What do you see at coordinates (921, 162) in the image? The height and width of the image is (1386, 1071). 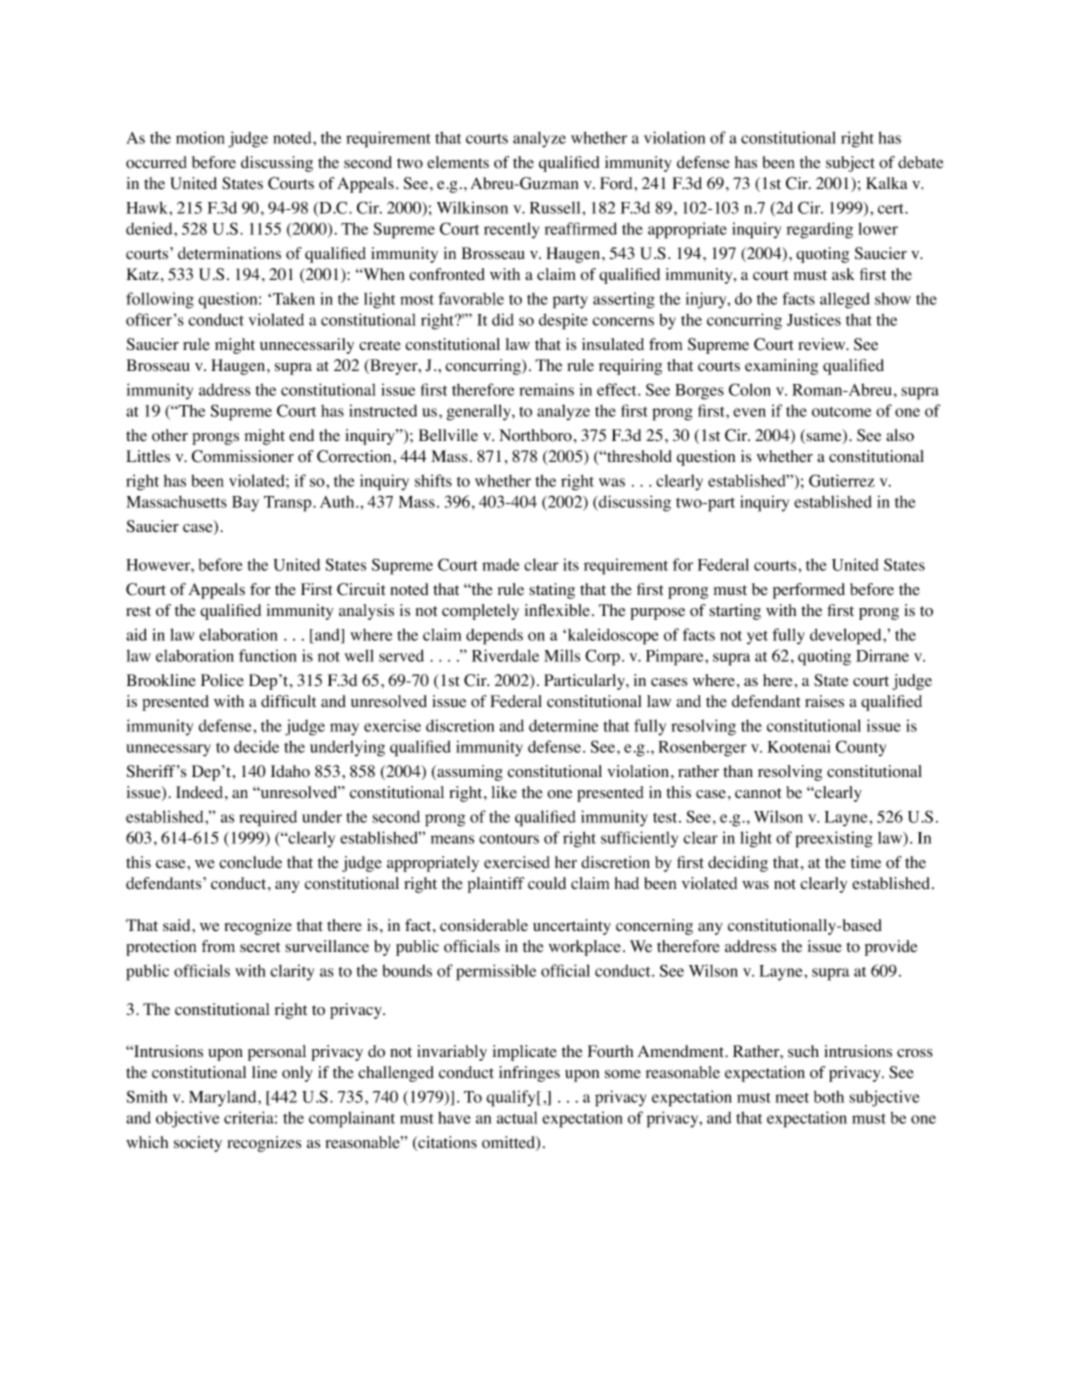 I see `debate` at bounding box center [921, 162].
